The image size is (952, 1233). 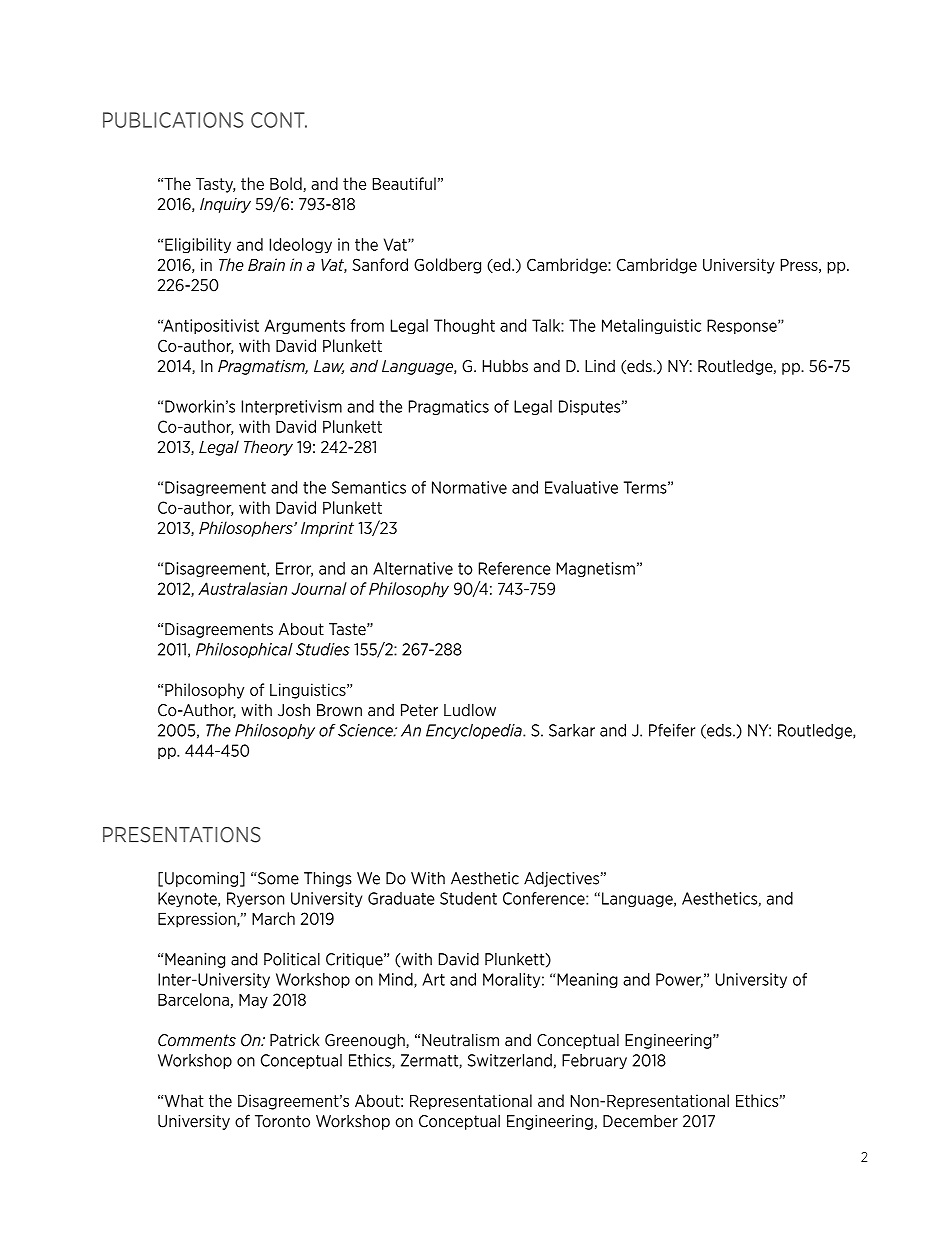 What do you see at coordinates (651, 327) in the screenshot?
I see `Metalinguistic` at bounding box center [651, 327].
